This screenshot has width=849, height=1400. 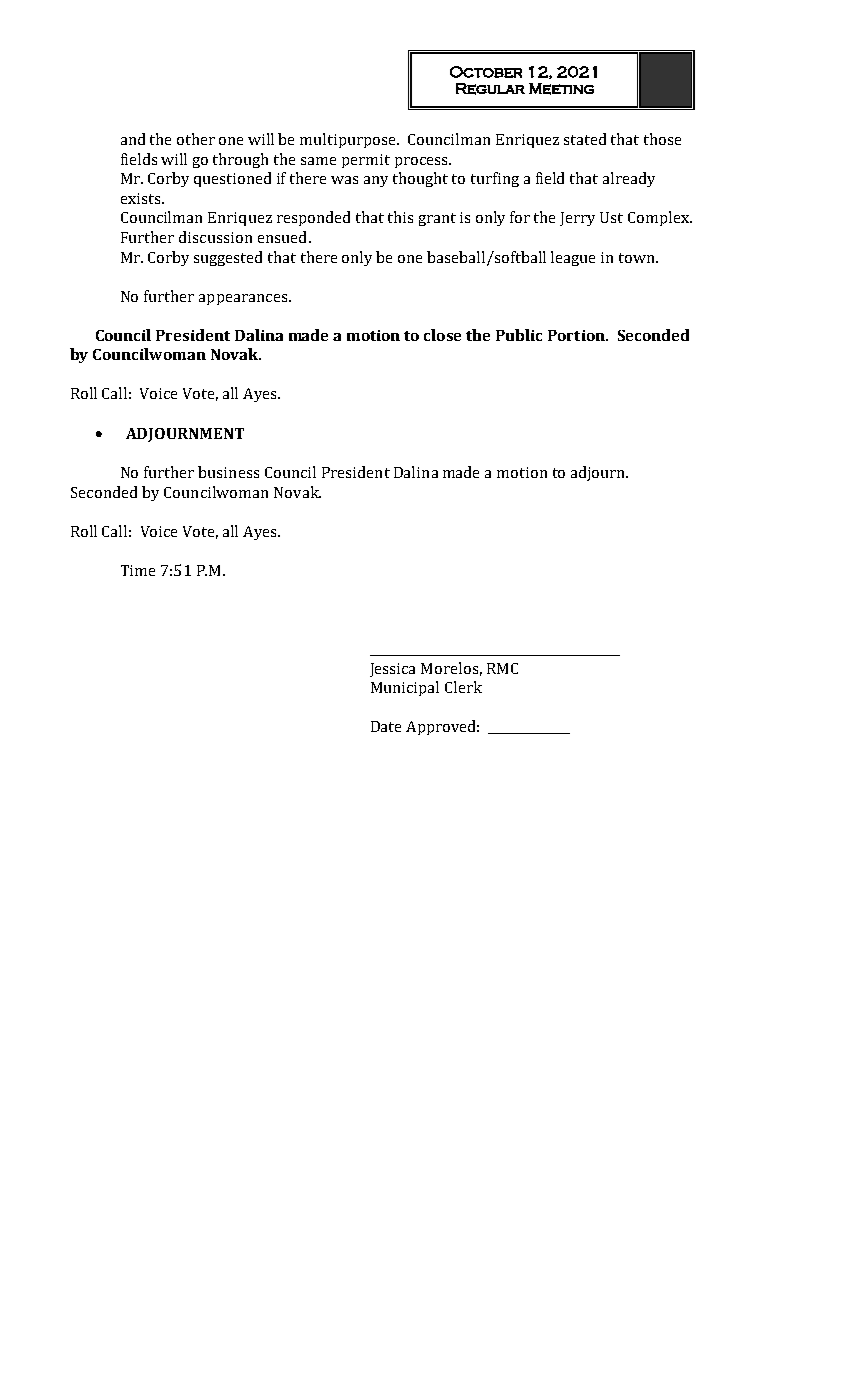 I want to click on Portion, so click(x=577, y=335).
